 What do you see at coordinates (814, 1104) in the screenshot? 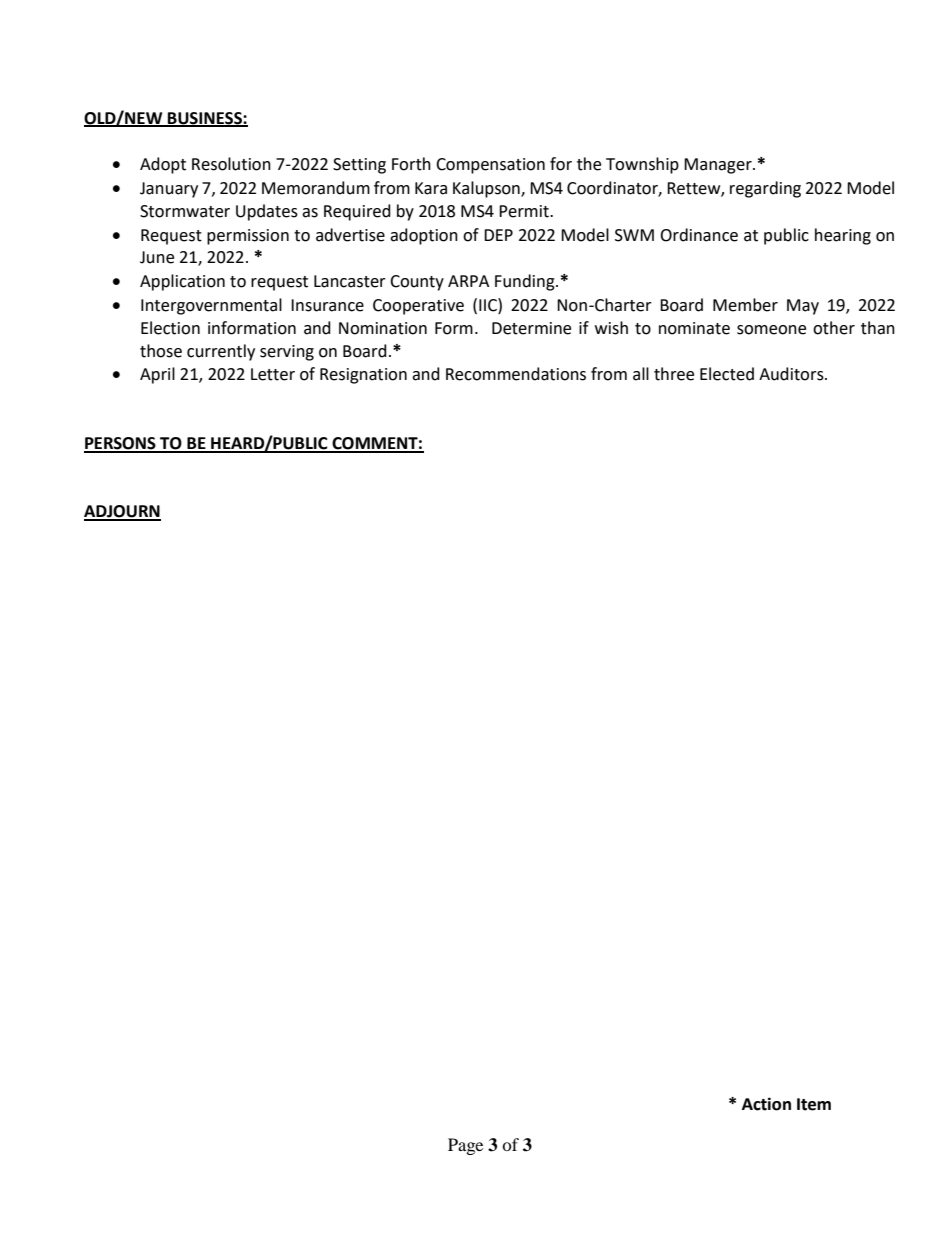
I see `Item` at bounding box center [814, 1104].
